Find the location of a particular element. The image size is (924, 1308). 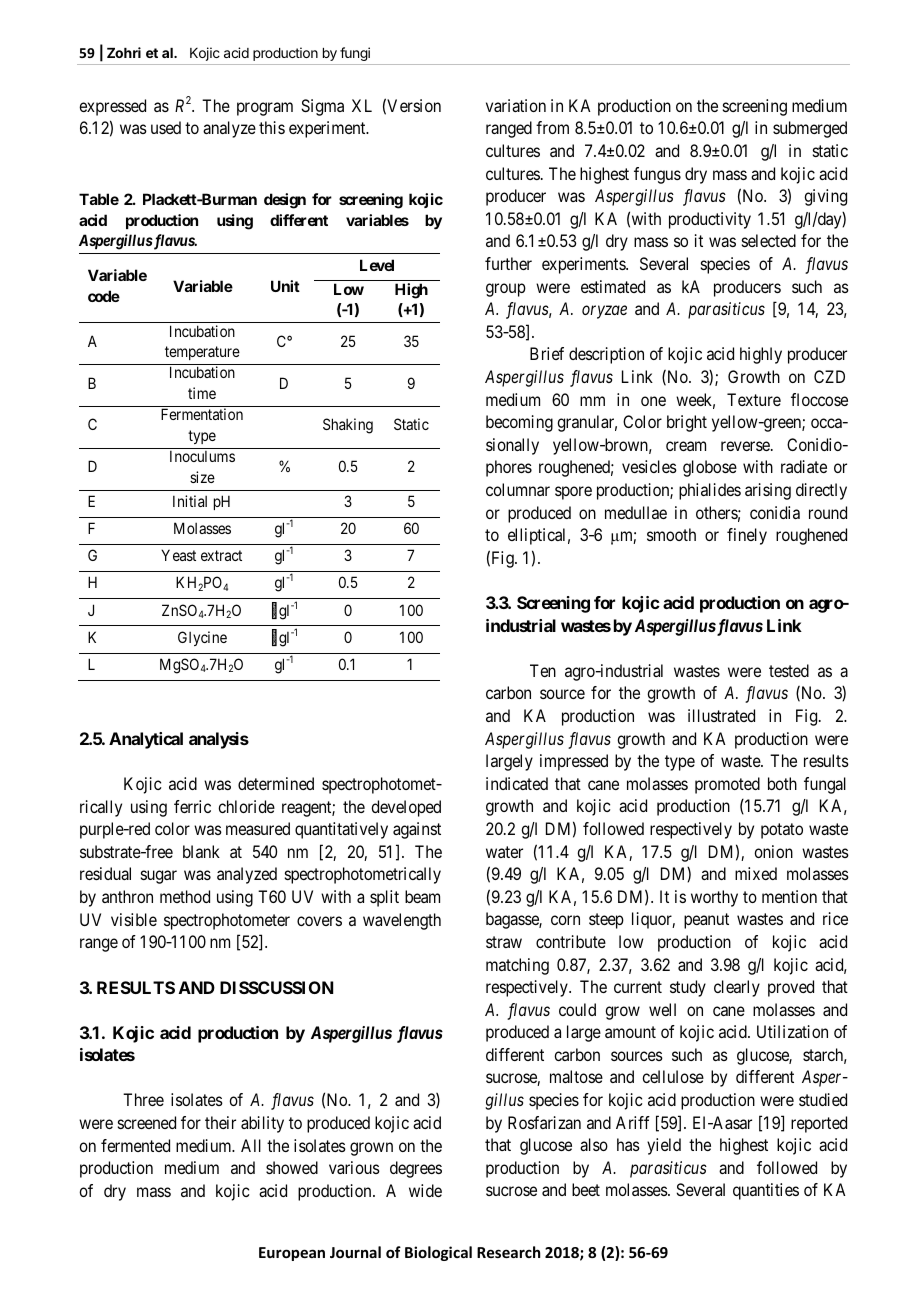

matching is located at coordinates (517, 966).
